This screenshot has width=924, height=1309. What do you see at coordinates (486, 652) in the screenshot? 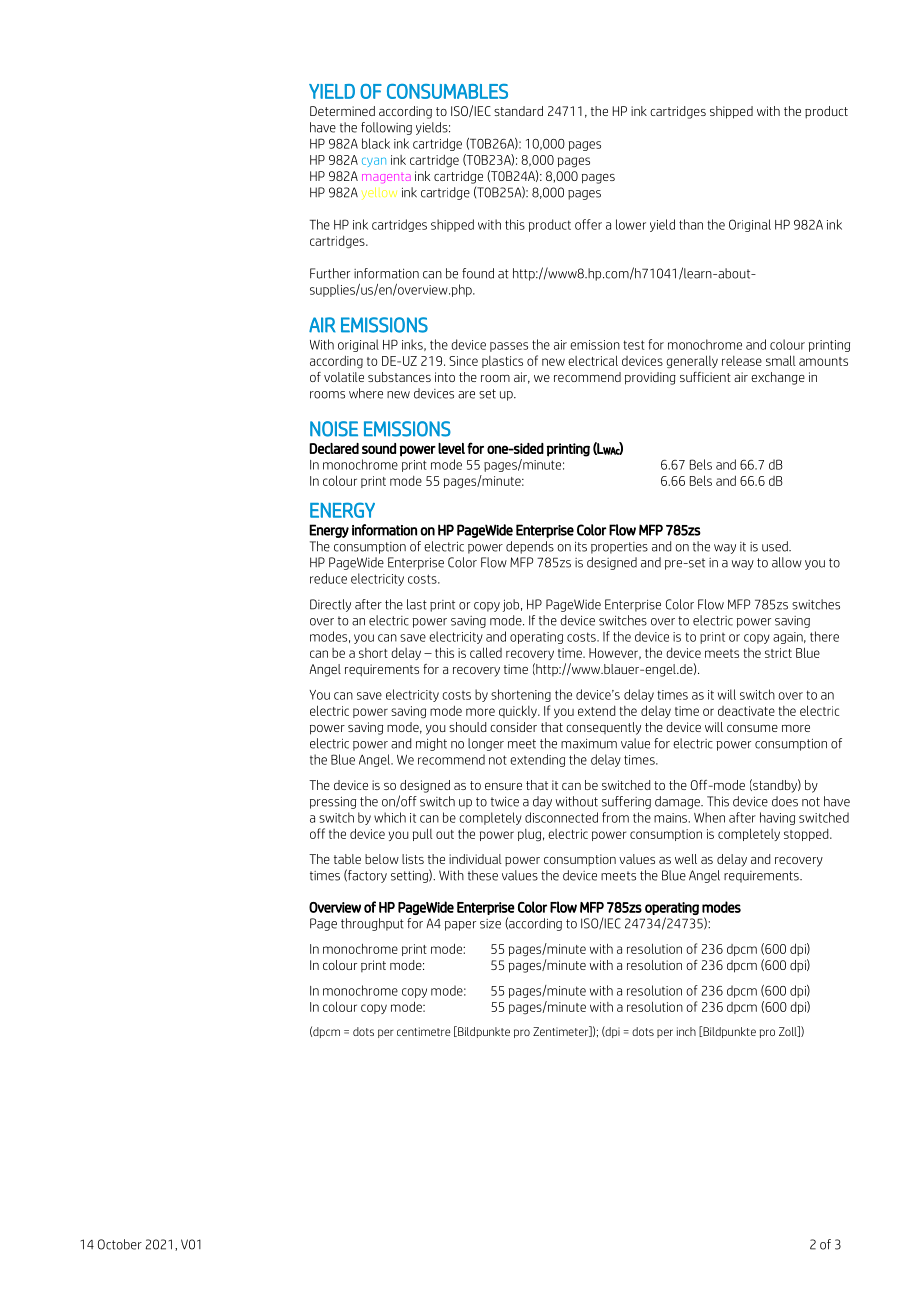
I see `called` at bounding box center [486, 652].
